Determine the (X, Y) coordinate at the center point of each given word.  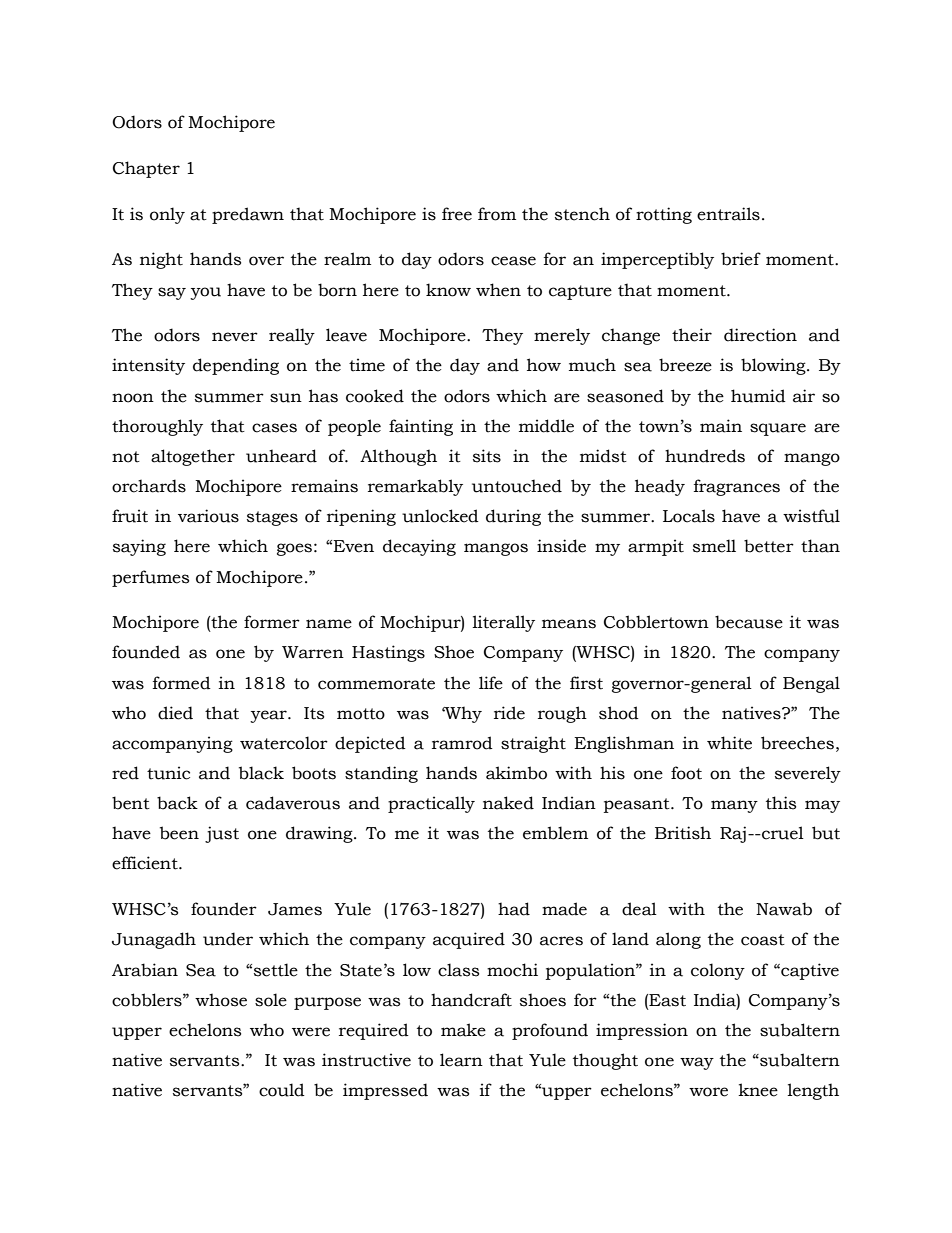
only (167, 215)
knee (758, 1090)
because (749, 622)
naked (508, 803)
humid (758, 396)
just (222, 834)
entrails (728, 214)
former (272, 622)
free (457, 214)
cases (274, 428)
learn (461, 1060)
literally (503, 623)
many (734, 806)
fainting (421, 427)
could (282, 1090)
